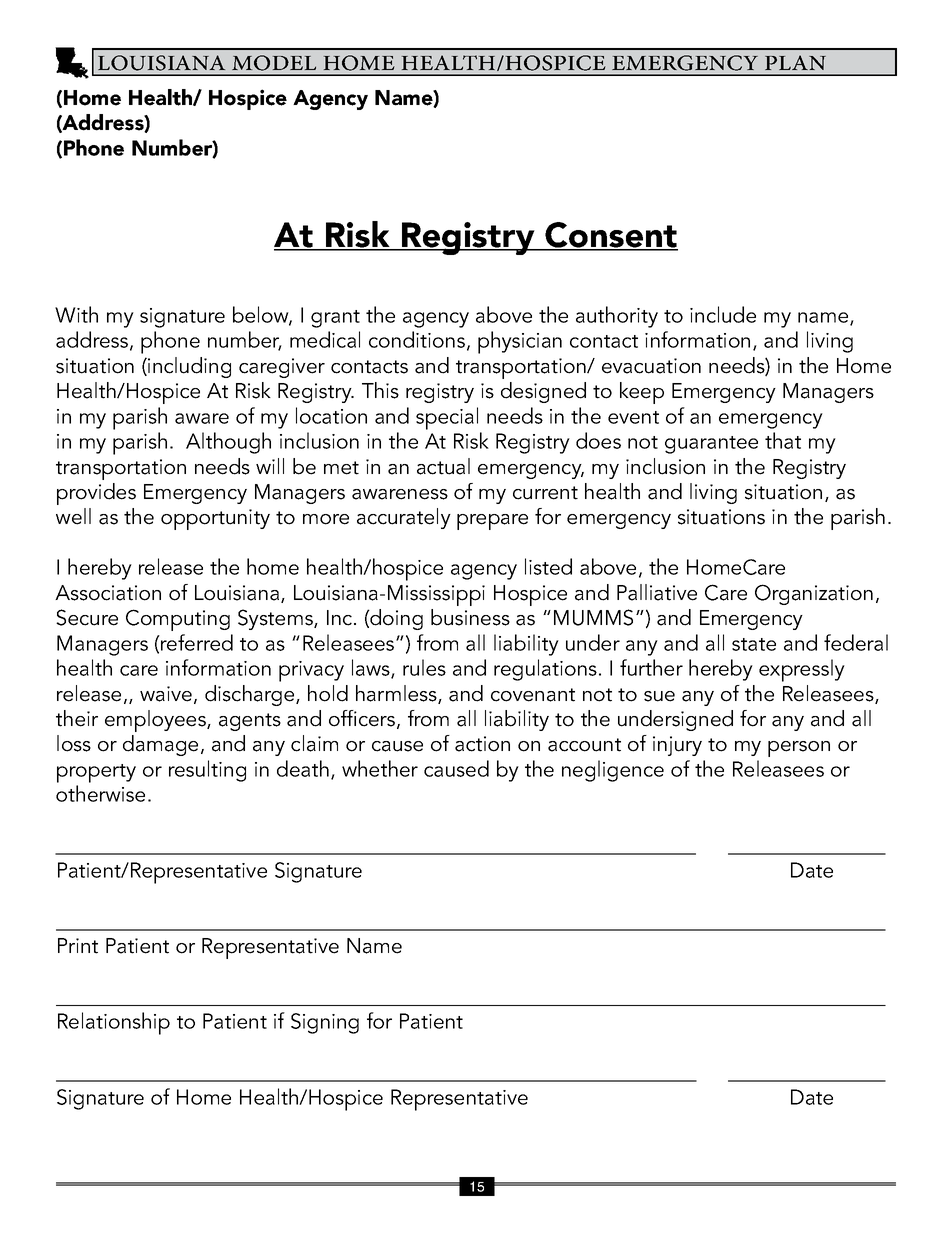  I want to click on damage, so click(160, 745).
